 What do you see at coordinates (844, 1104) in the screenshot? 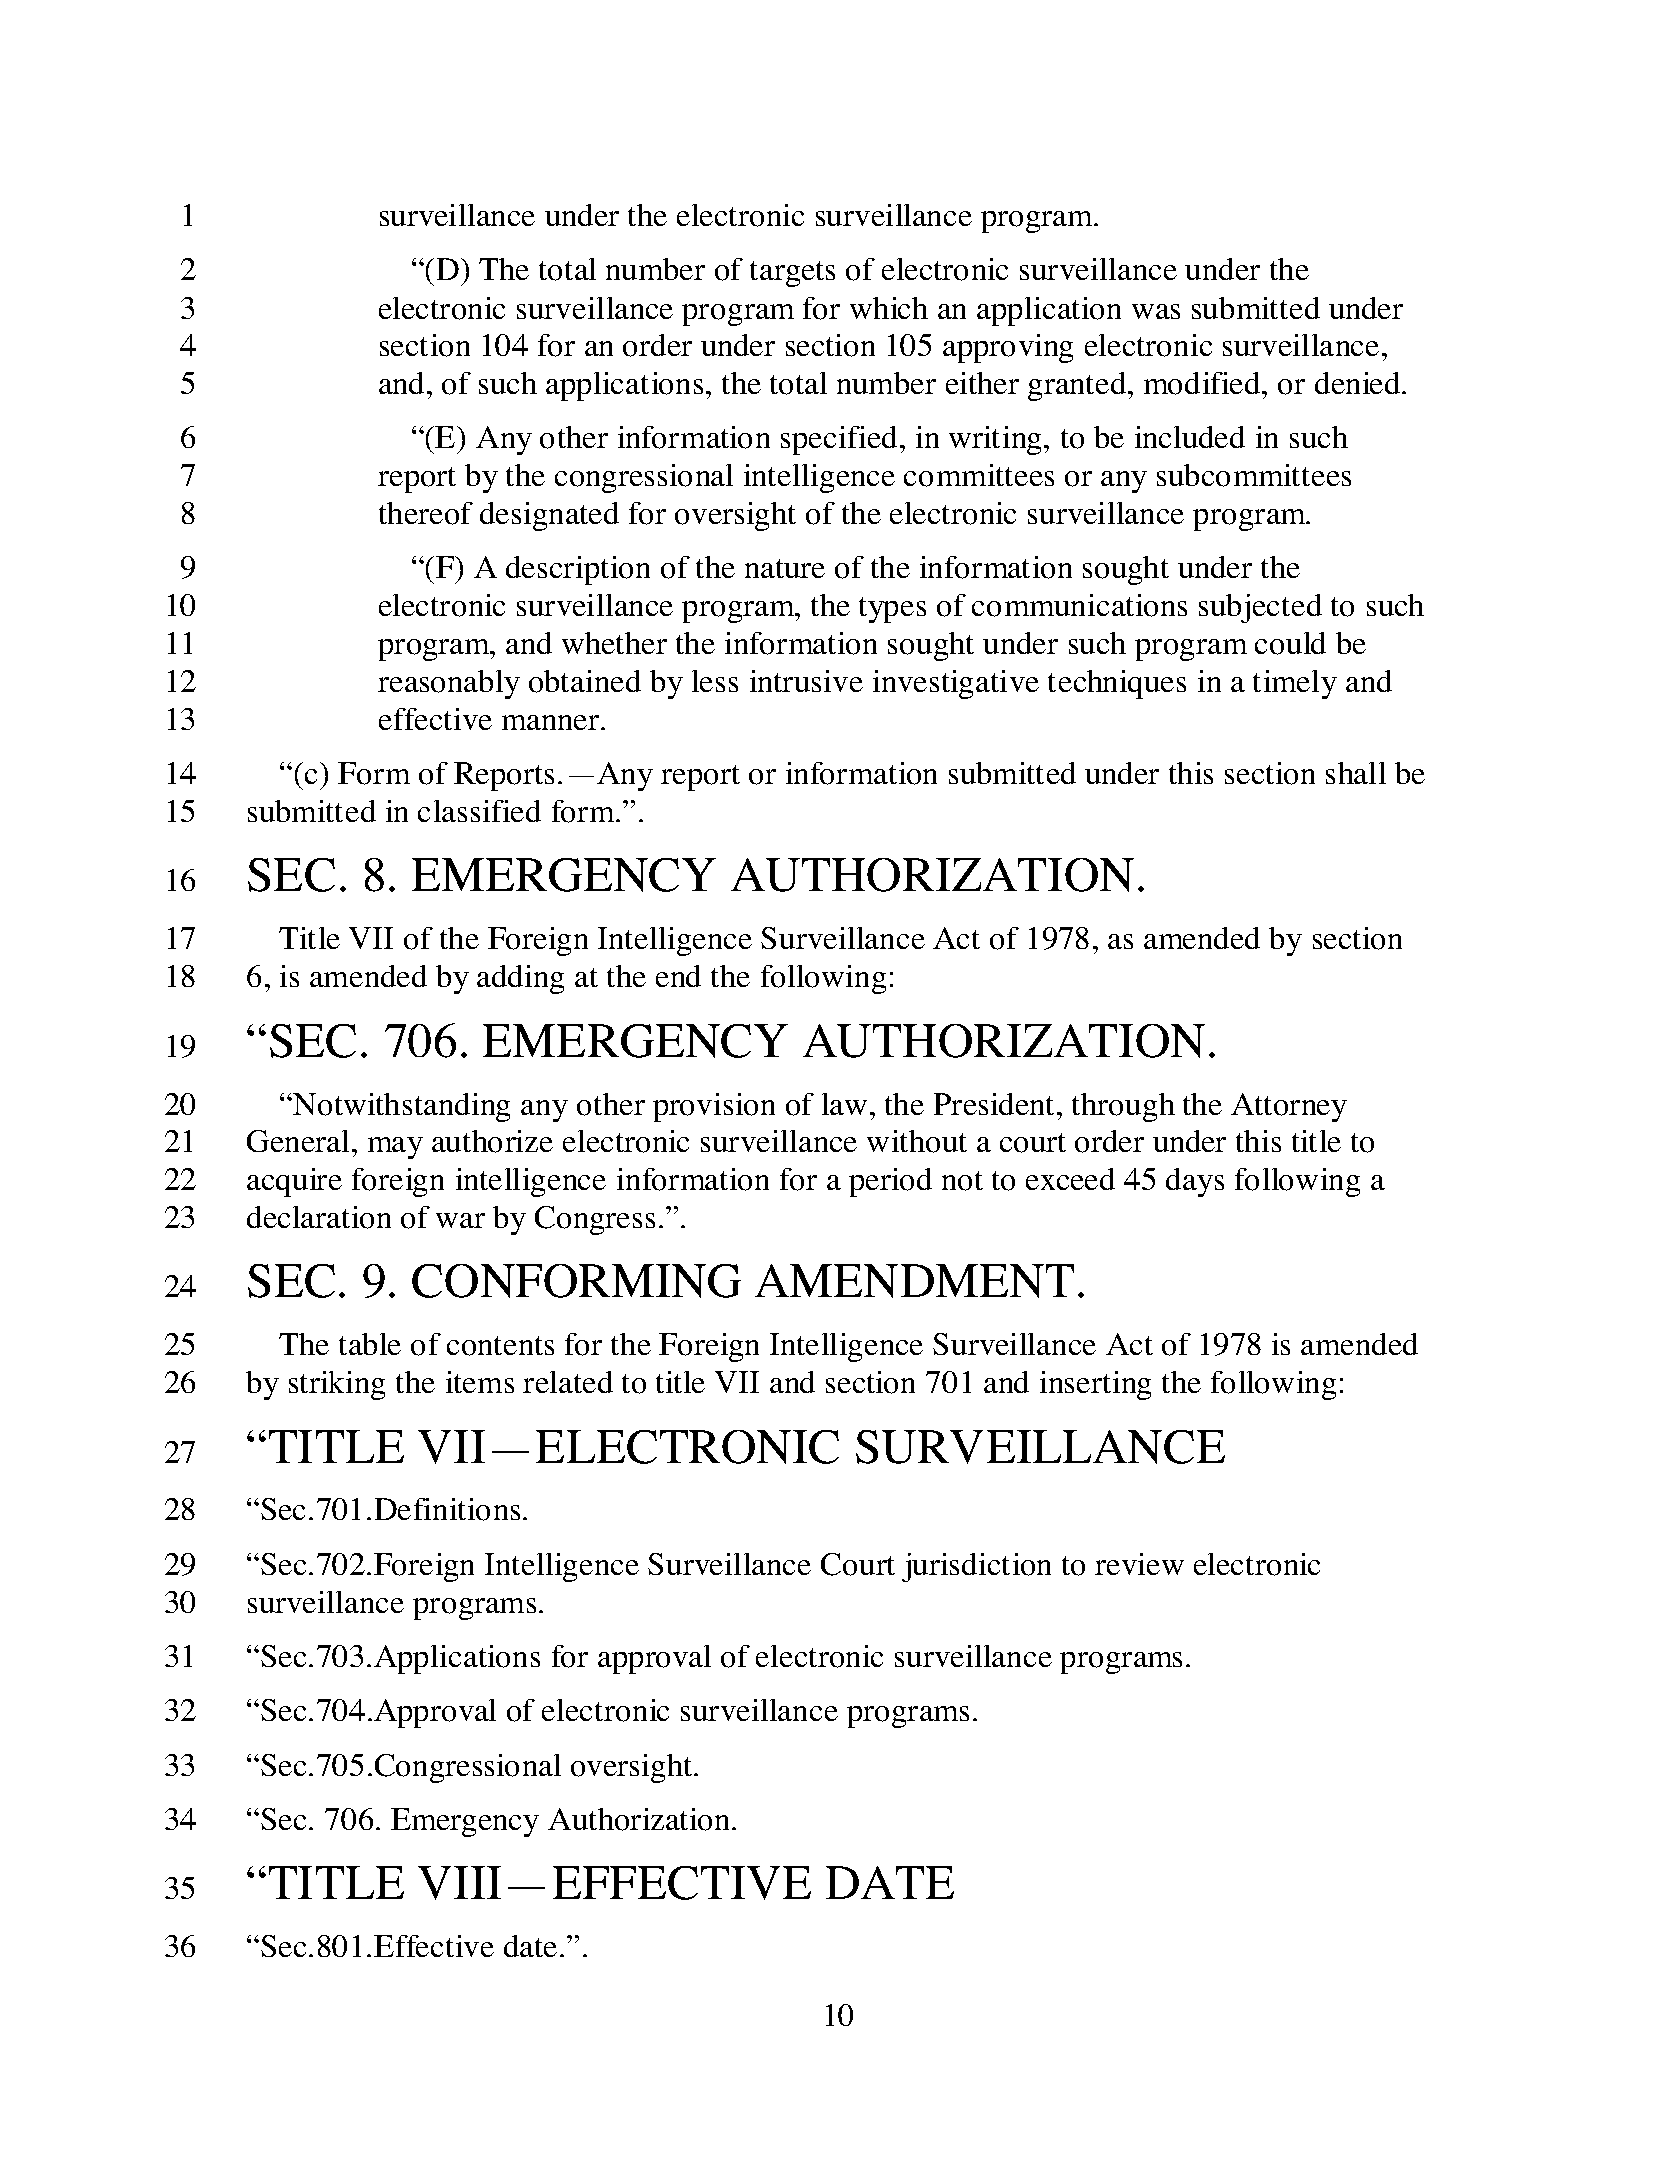
I see `law` at bounding box center [844, 1104].
